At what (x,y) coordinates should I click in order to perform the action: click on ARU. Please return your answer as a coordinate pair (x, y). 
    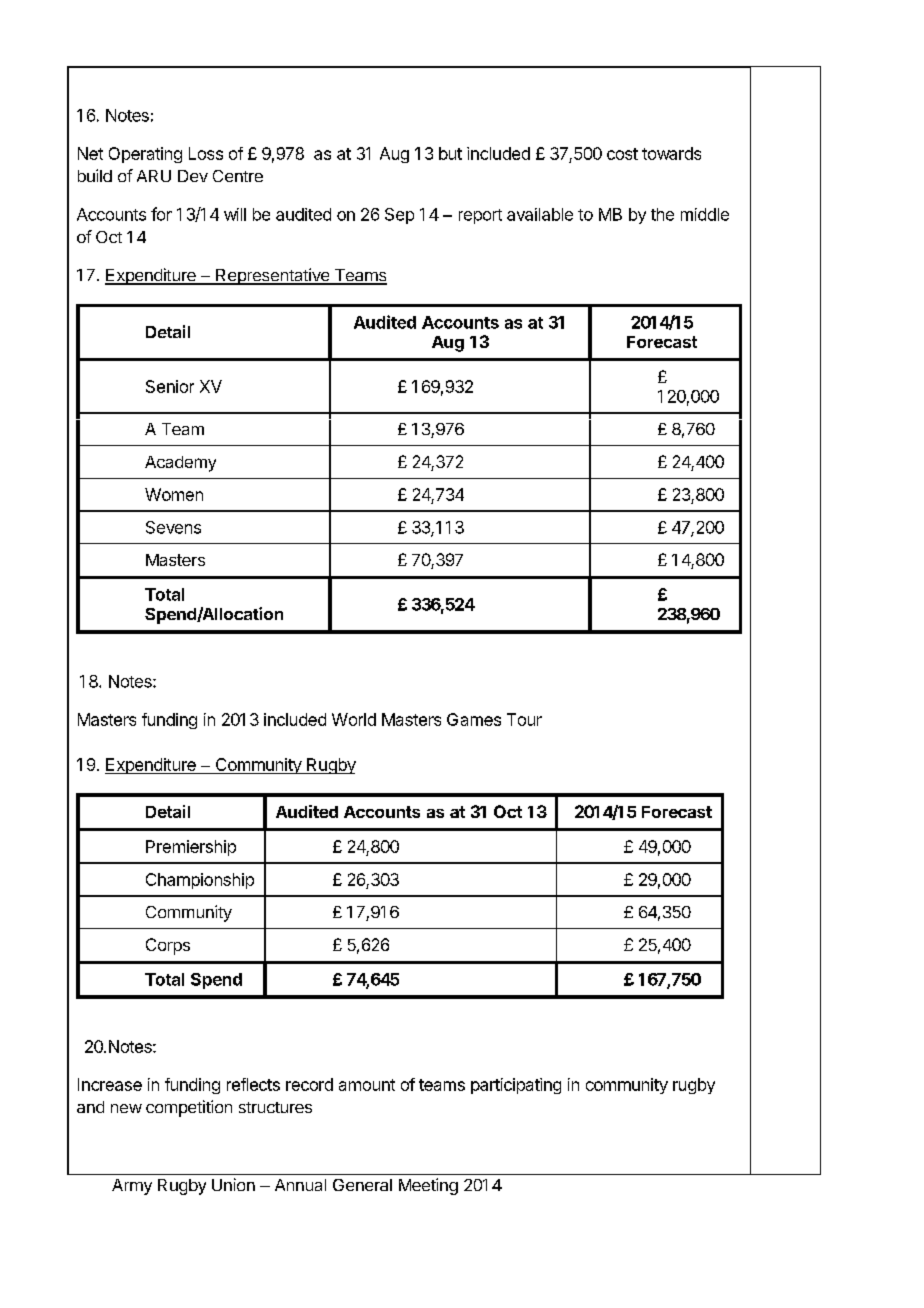
    Looking at the image, I should click on (154, 176).
